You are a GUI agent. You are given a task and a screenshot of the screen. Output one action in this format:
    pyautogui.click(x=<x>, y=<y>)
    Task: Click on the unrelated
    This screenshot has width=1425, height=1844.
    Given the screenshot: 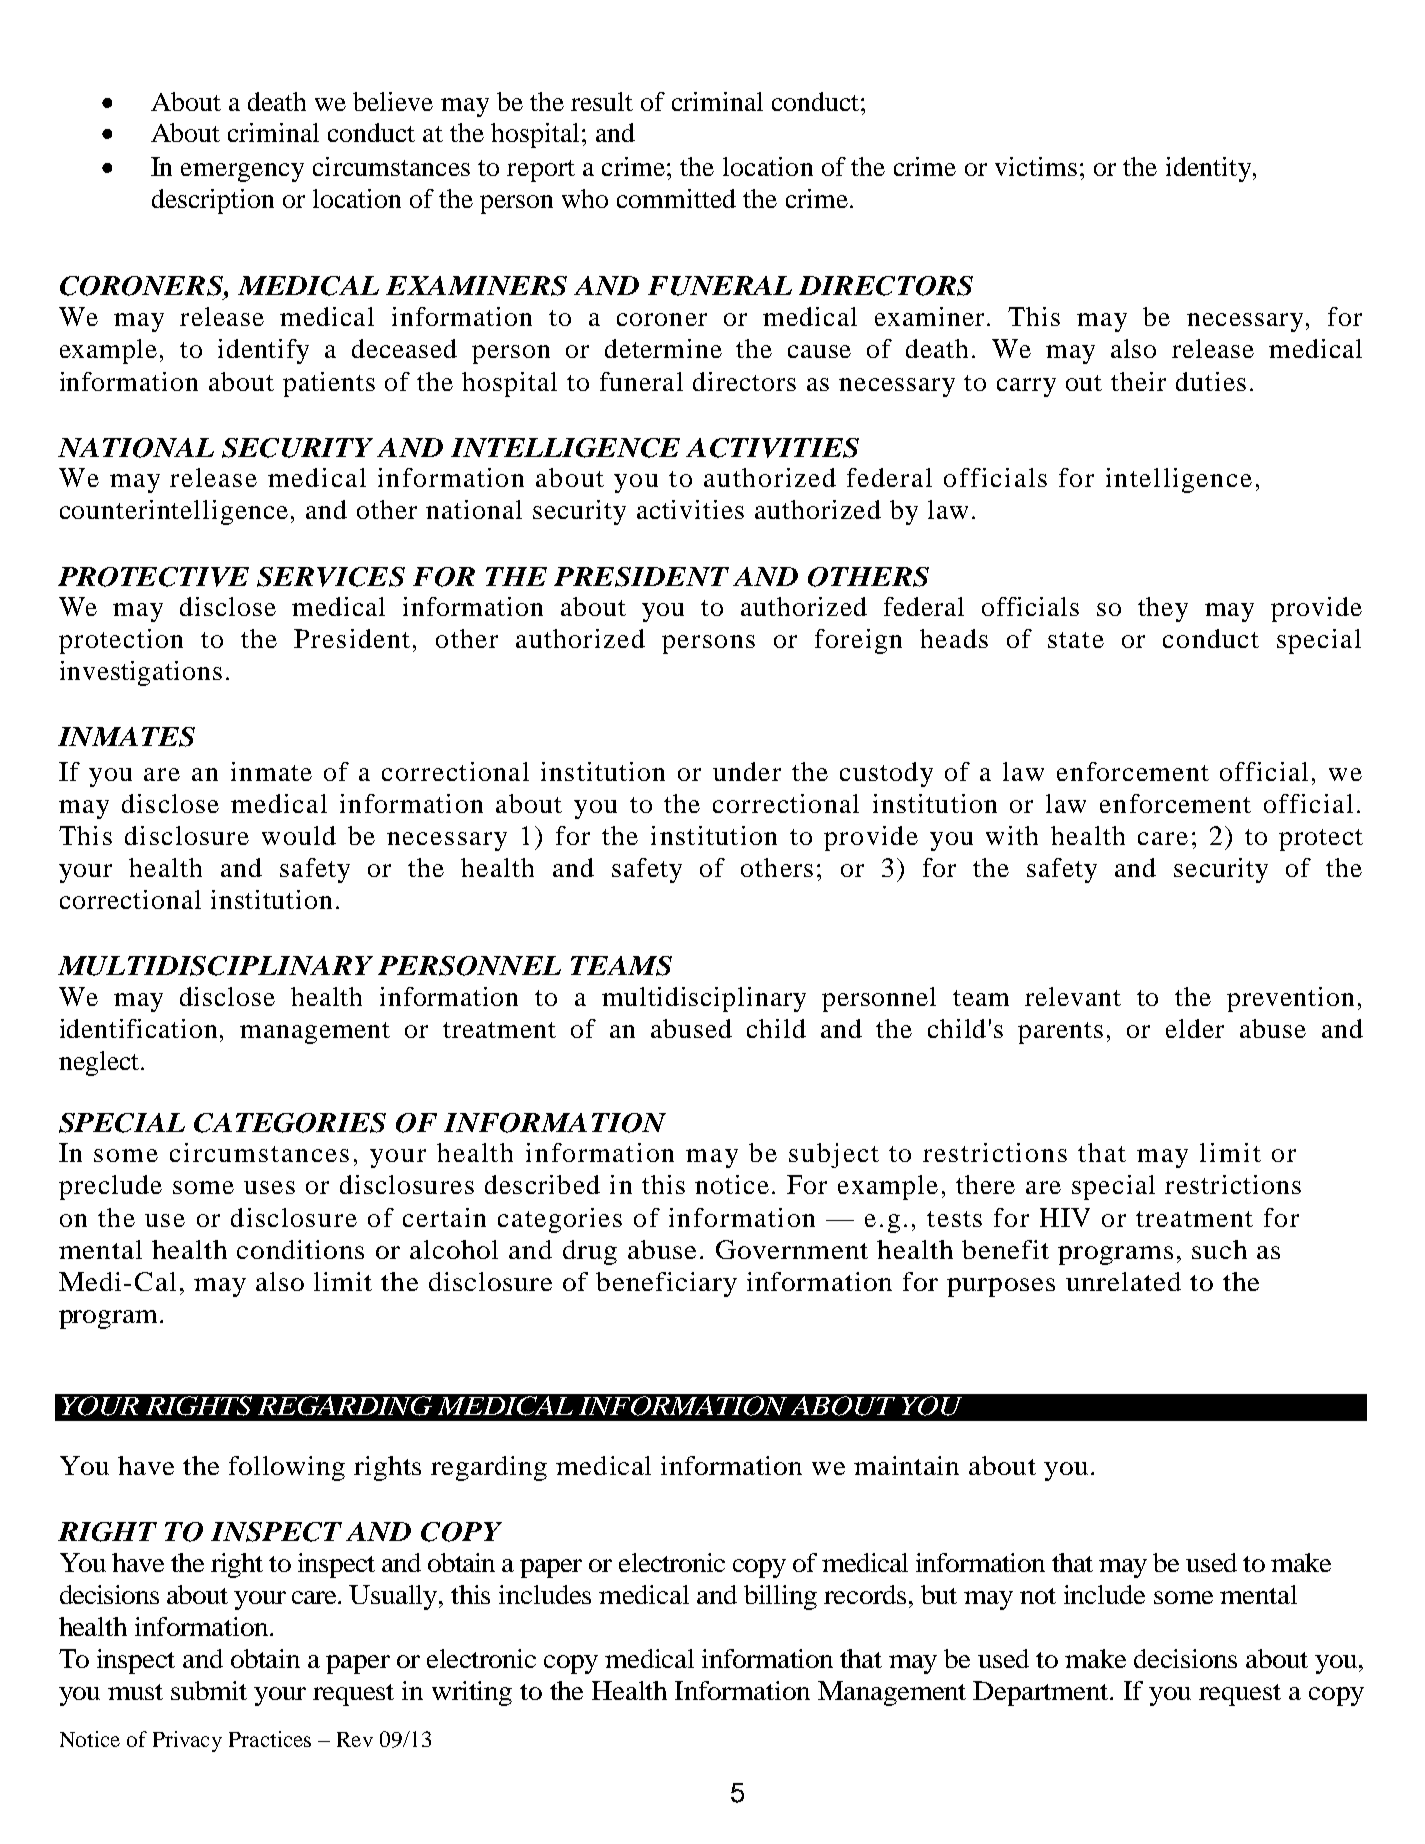 What is the action you would take?
    pyautogui.click(x=1123, y=1281)
